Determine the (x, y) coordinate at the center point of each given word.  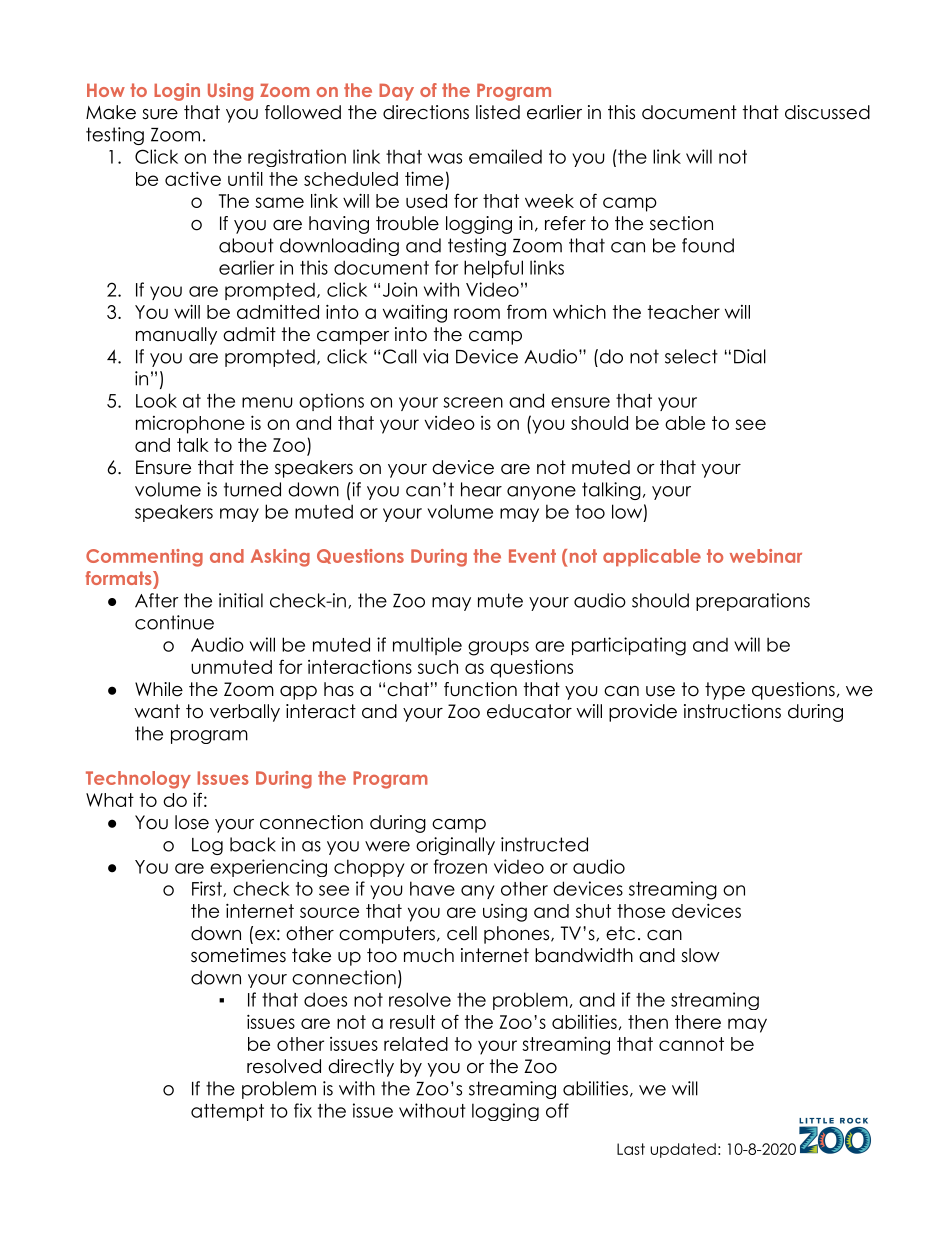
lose (192, 822)
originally (455, 846)
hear (481, 489)
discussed (827, 112)
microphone (190, 425)
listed (498, 112)
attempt (227, 1112)
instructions (732, 711)
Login (177, 92)
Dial (750, 356)
